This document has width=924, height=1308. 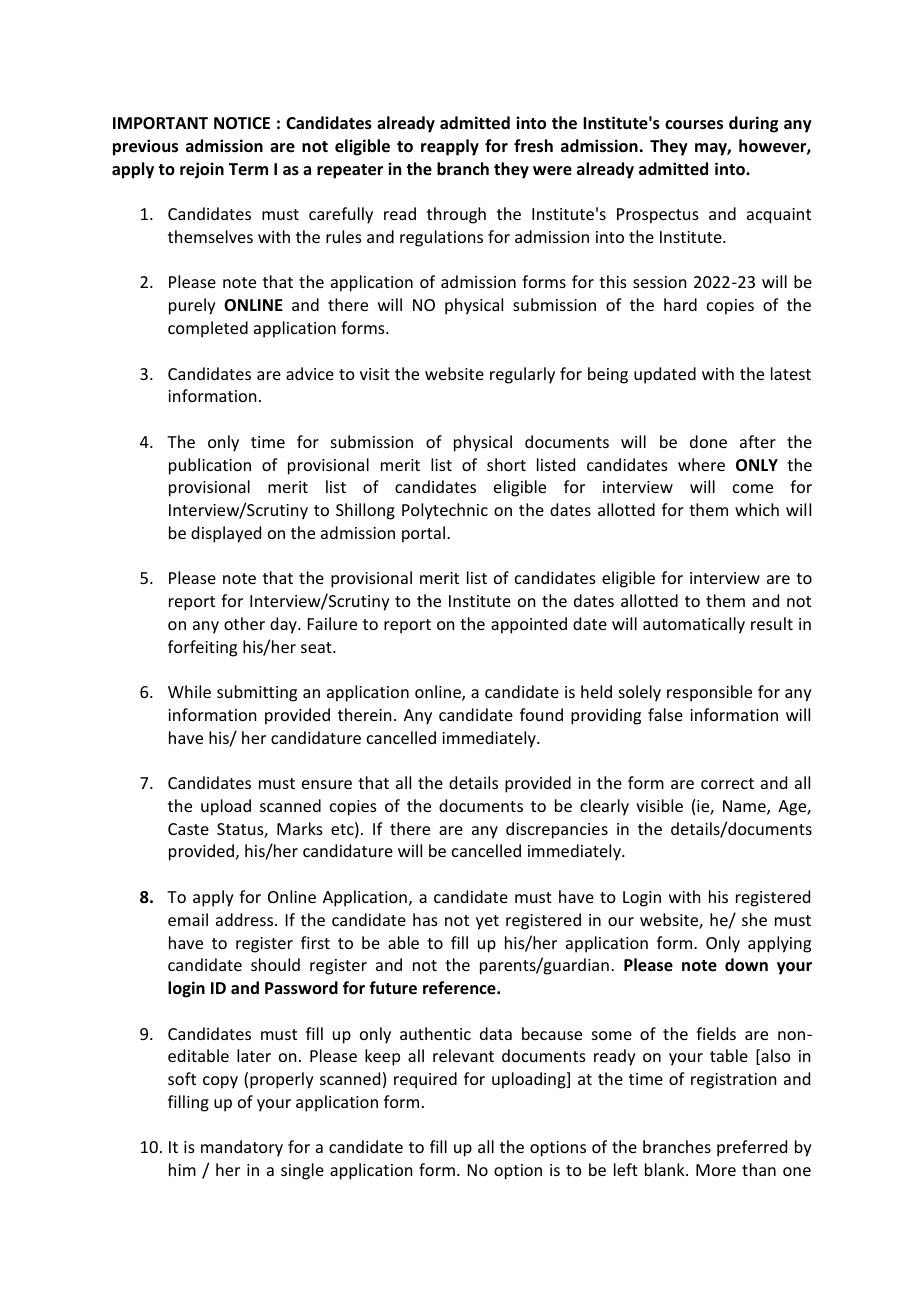 What do you see at coordinates (208, 329) in the document?
I see `completed` at bounding box center [208, 329].
